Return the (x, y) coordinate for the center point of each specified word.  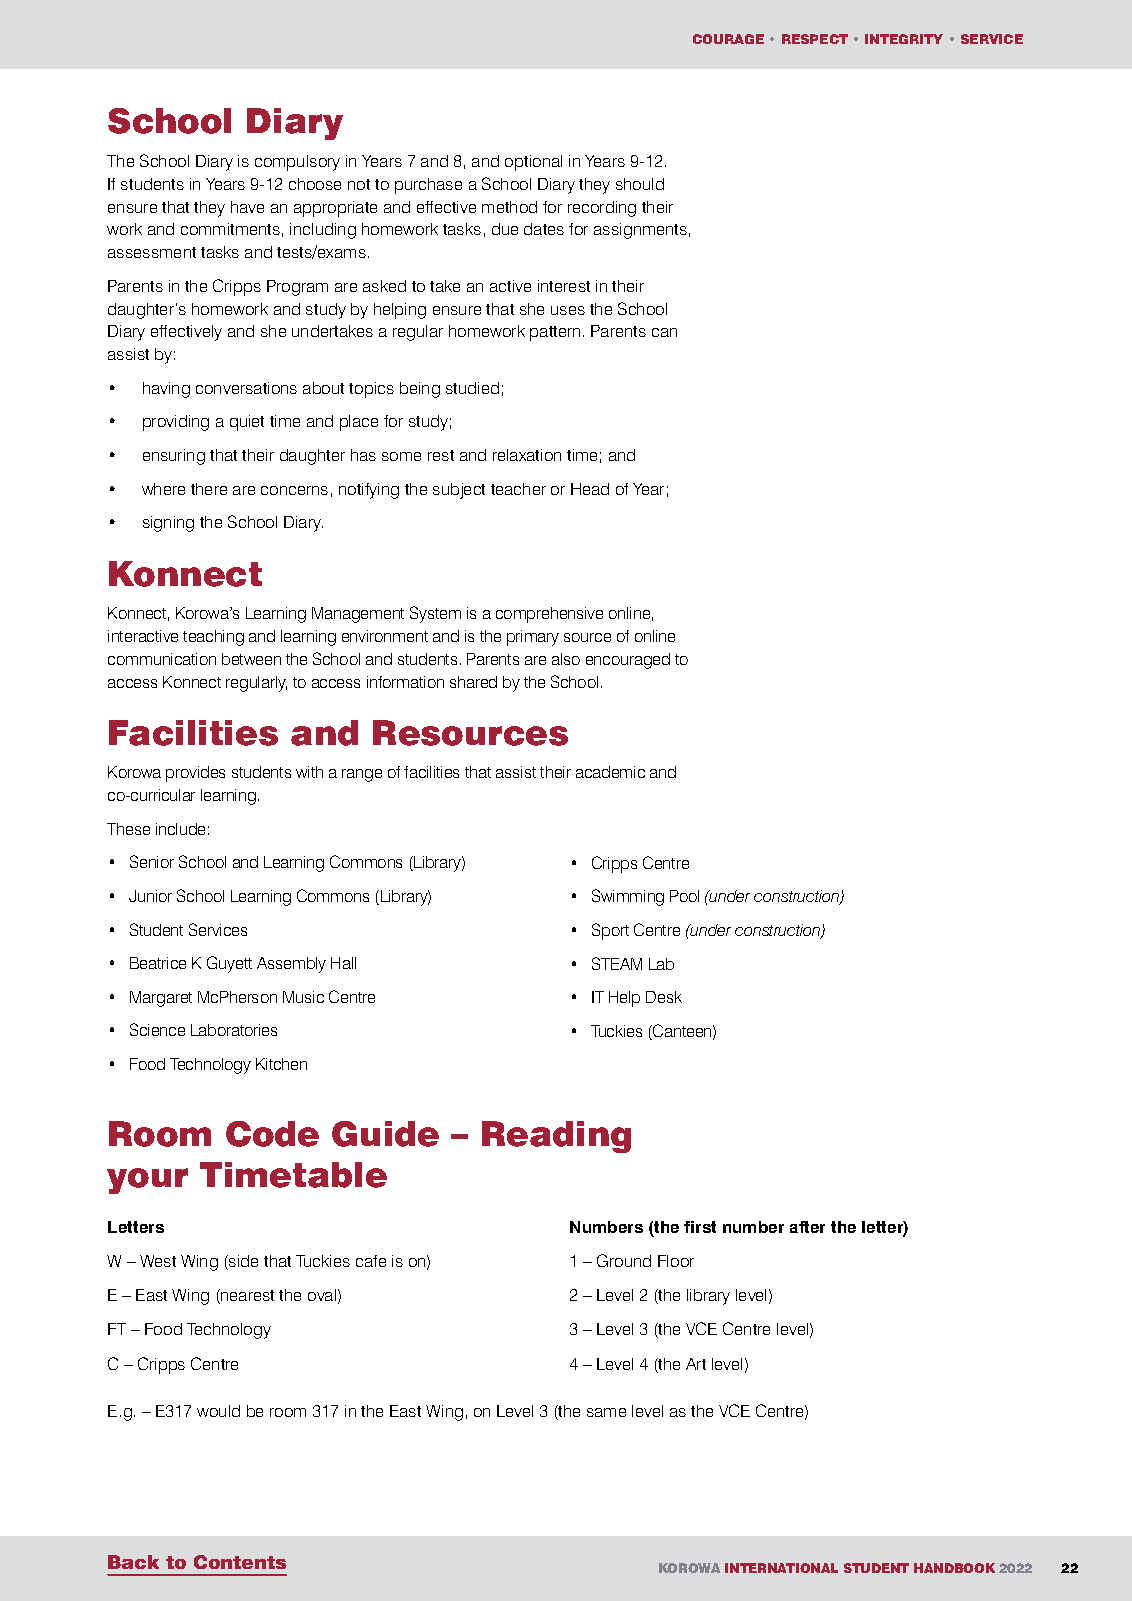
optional (533, 163)
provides (195, 774)
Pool (684, 896)
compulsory (297, 163)
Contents (240, 1562)
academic (610, 772)
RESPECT (815, 39)
